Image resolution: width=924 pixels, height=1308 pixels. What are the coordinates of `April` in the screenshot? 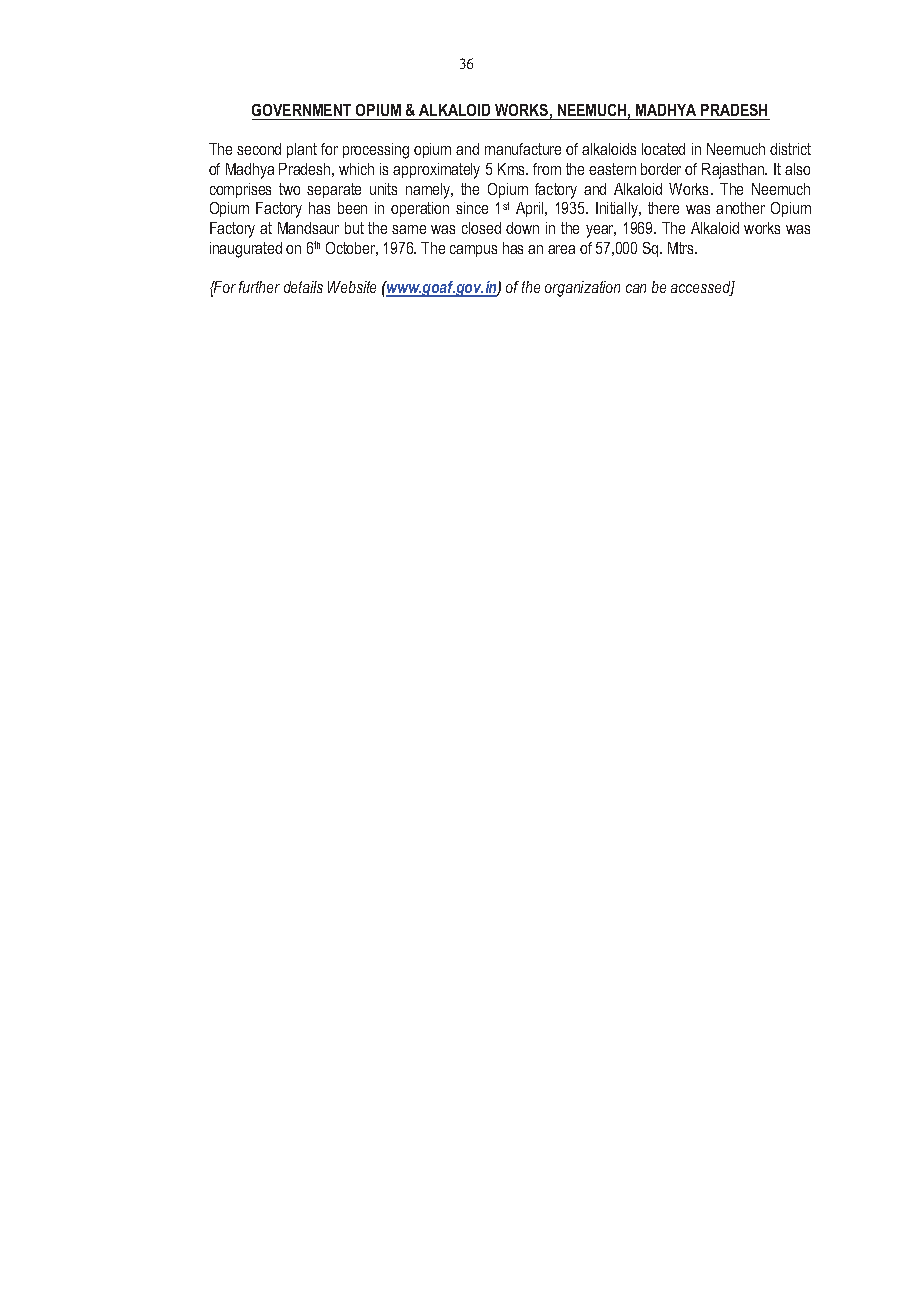 It's located at (531, 209).
